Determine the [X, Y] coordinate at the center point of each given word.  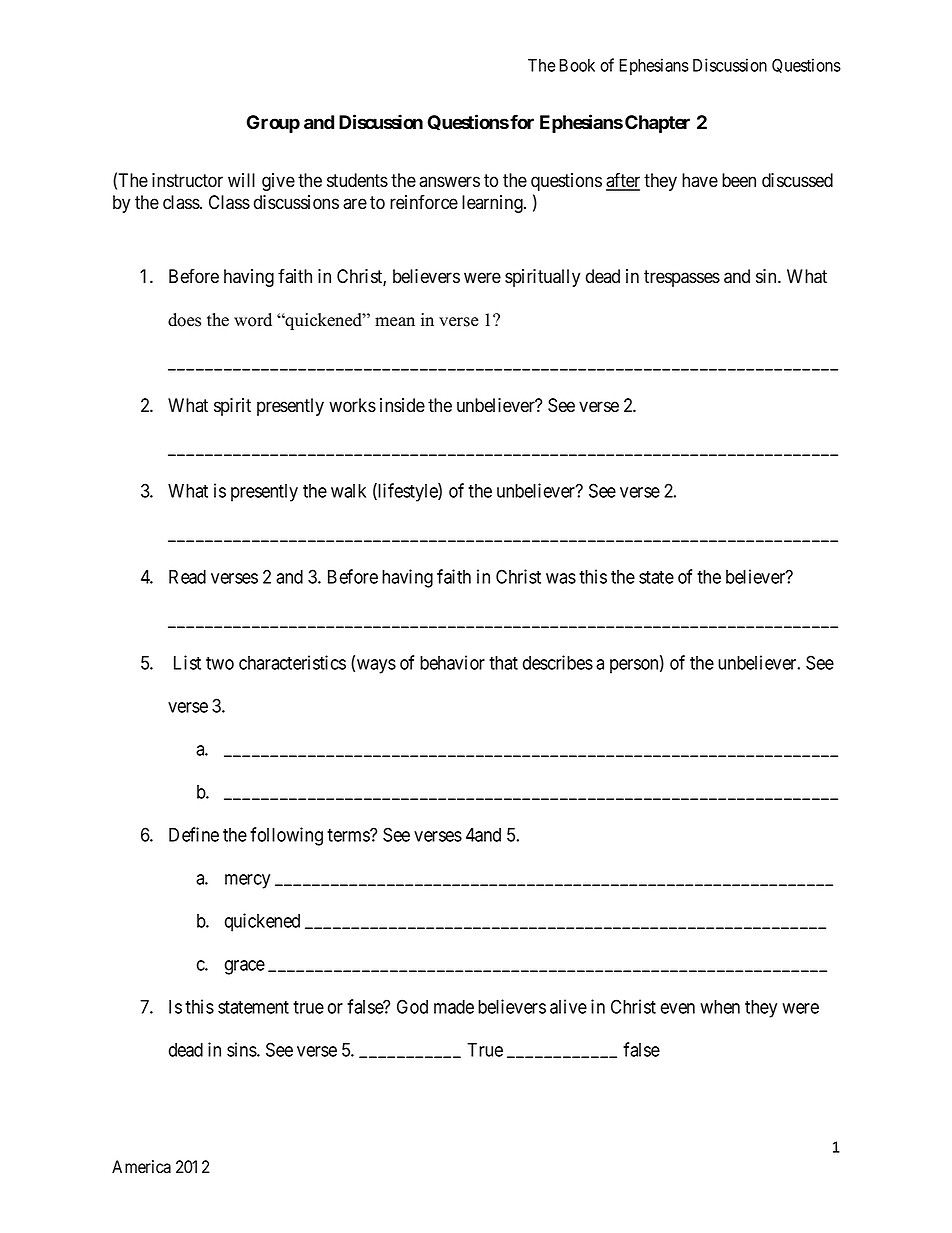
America [141, 1167]
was [561, 578]
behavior [452, 662]
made [454, 1007]
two [220, 663]
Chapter [657, 124]
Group [273, 124]
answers [449, 182]
